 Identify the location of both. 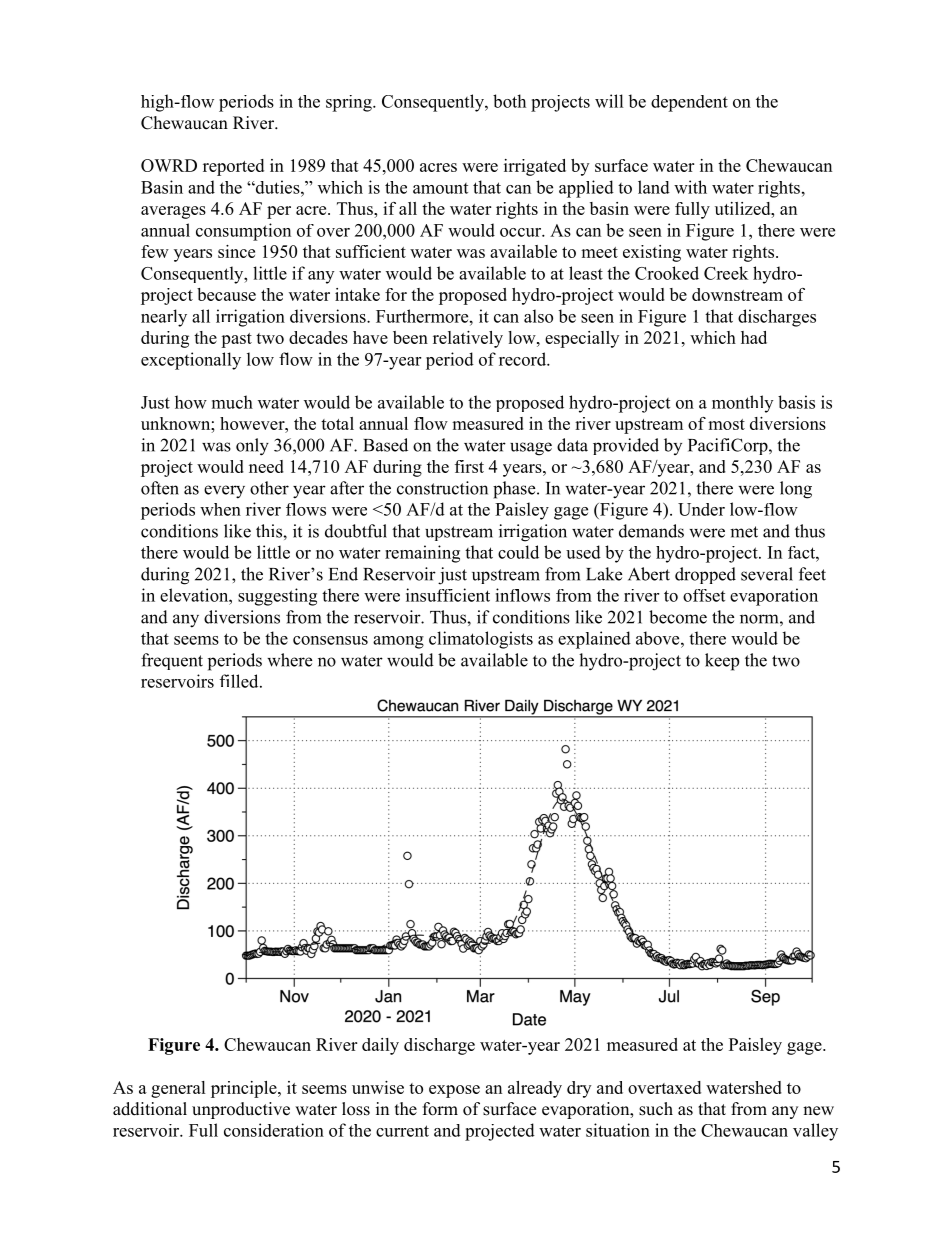
(509, 101).
